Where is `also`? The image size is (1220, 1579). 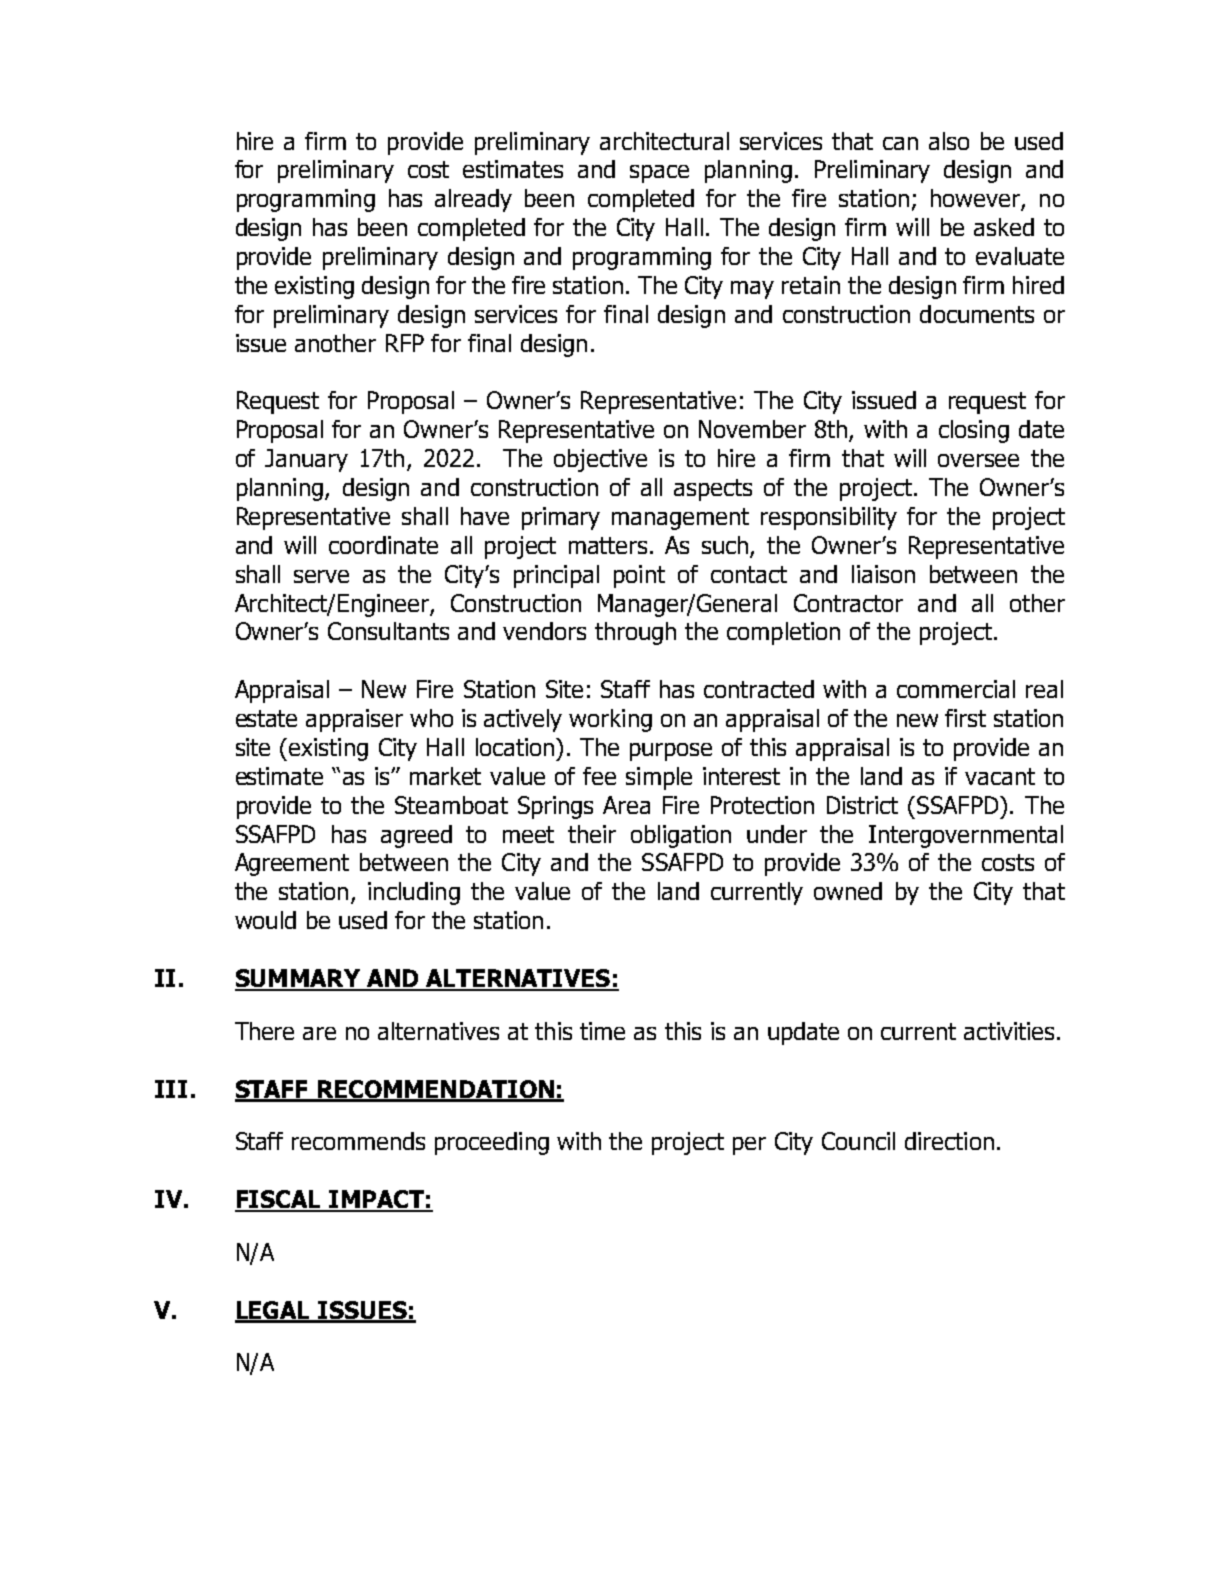 also is located at coordinates (949, 141).
